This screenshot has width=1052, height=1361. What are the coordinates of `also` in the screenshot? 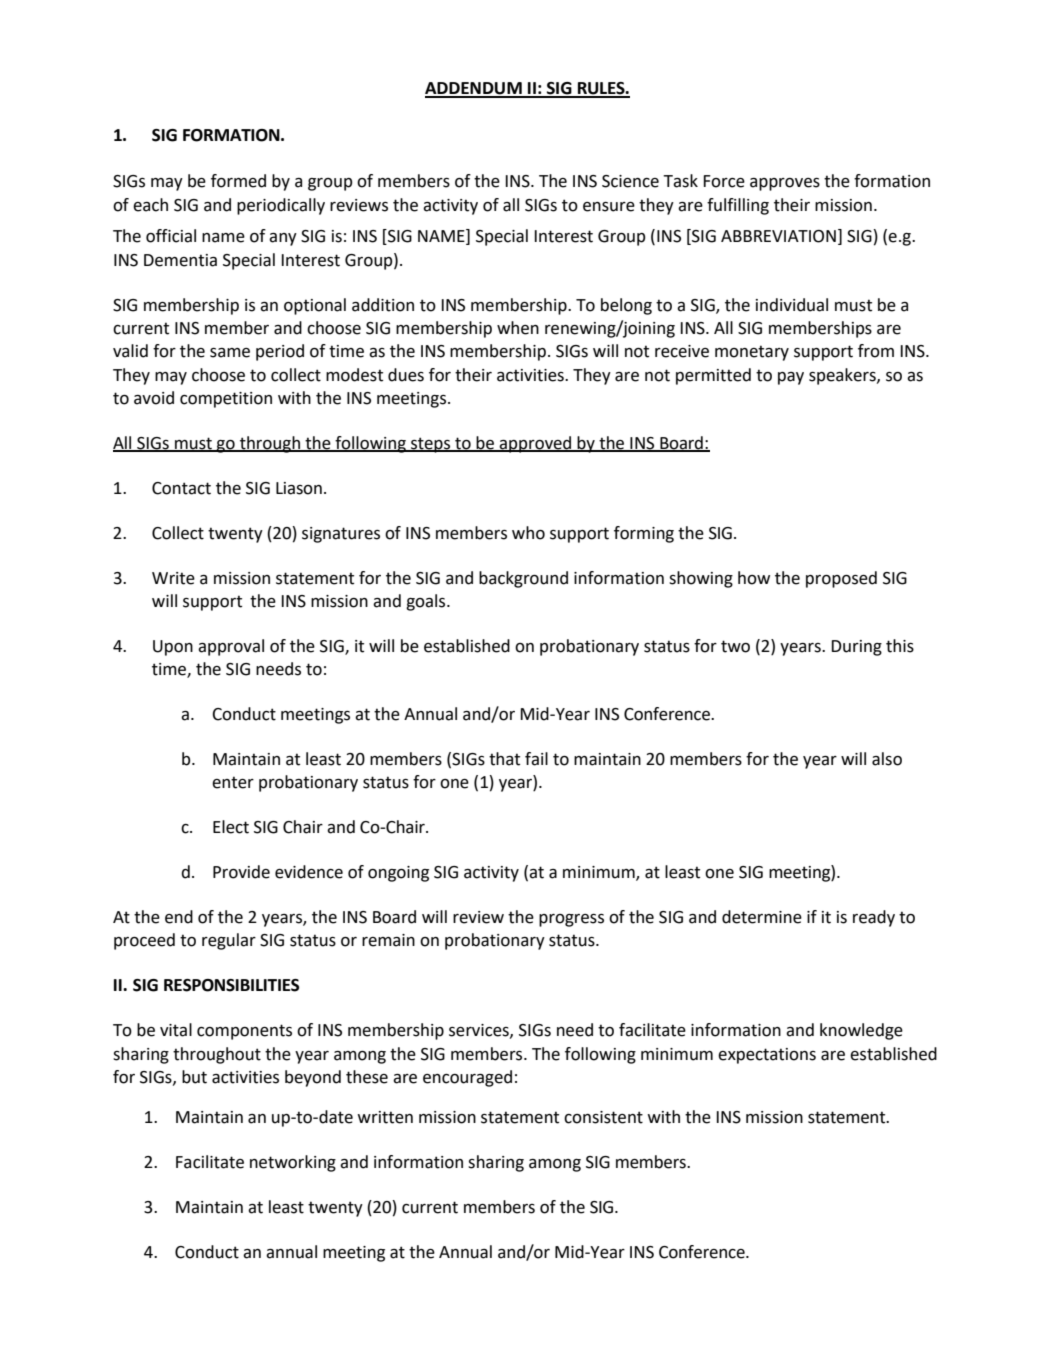 It's located at (887, 759).
